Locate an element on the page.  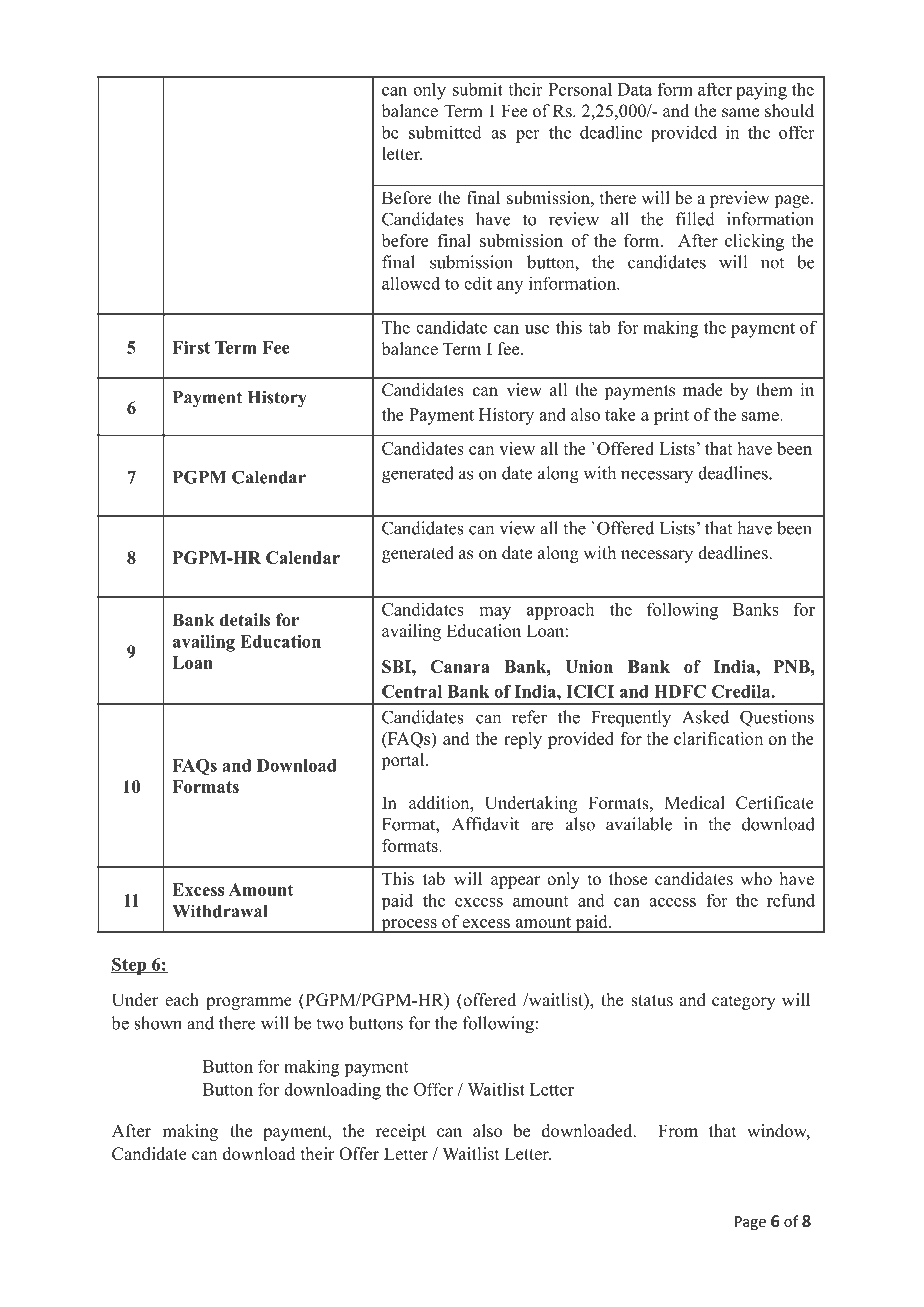
Affidavit is located at coordinates (485, 824).
